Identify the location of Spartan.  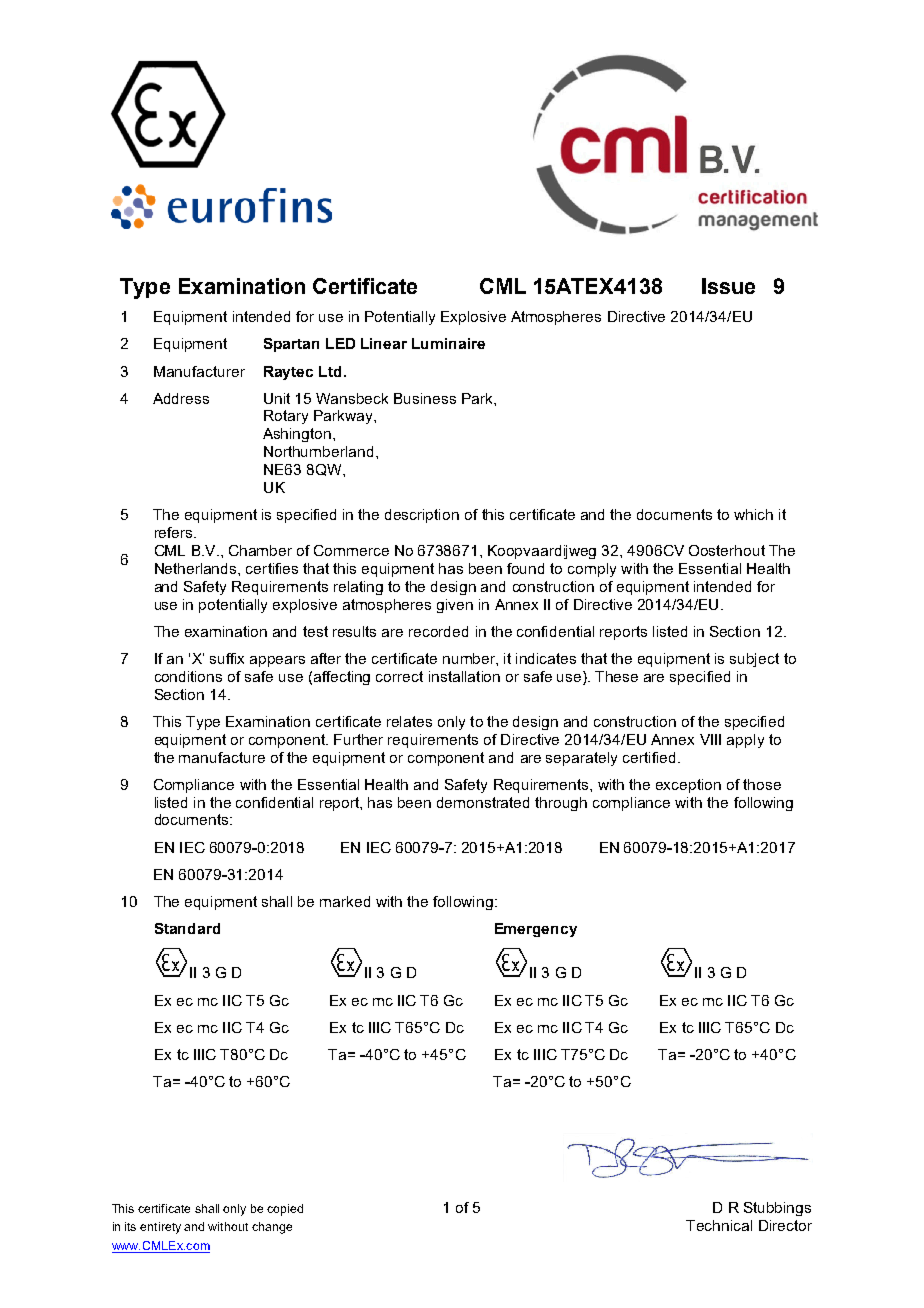
(291, 345).
